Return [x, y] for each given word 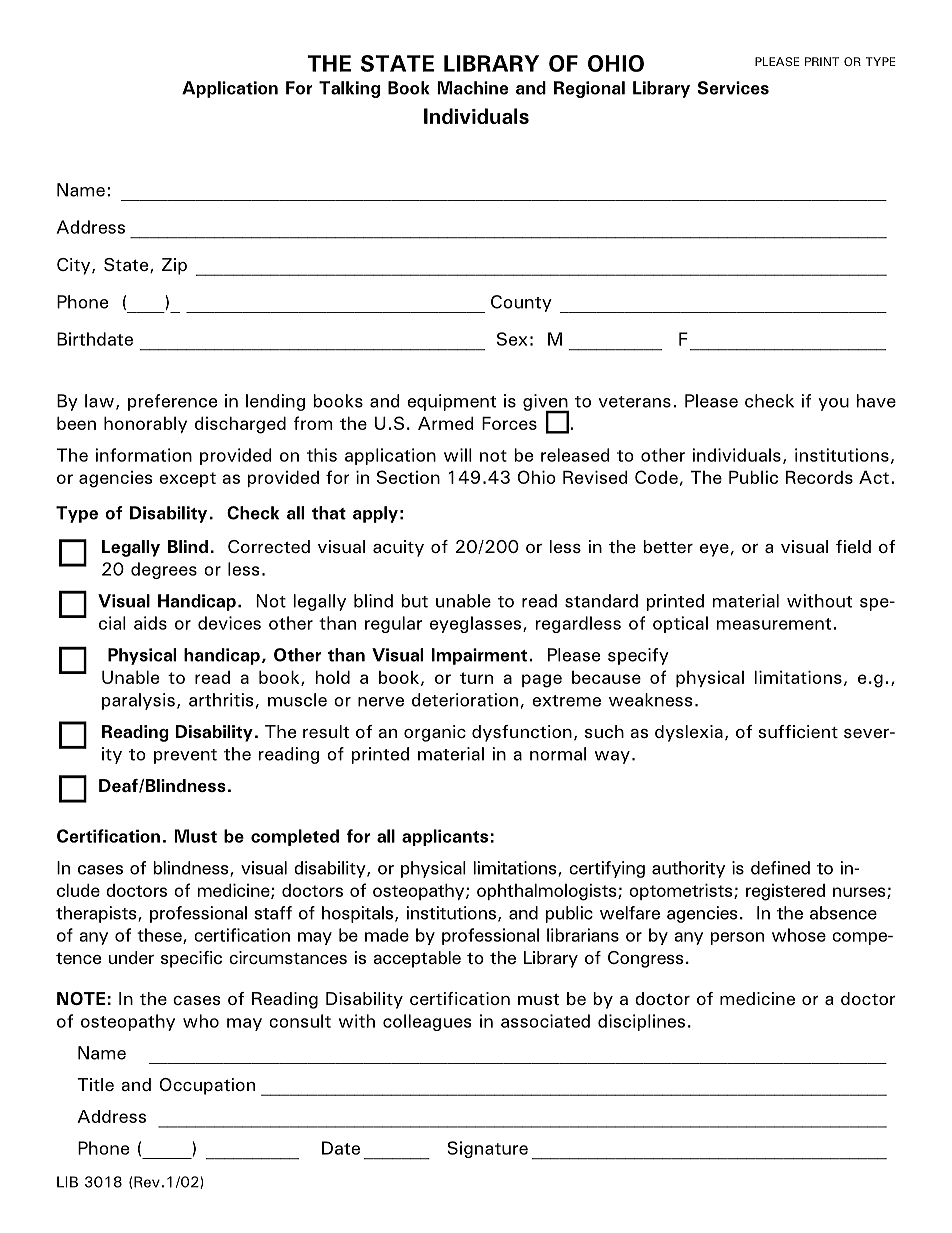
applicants [445, 837]
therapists [97, 914]
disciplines [641, 1022]
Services [733, 88]
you [833, 404]
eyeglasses [475, 624]
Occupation [207, 1086]
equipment [451, 402]
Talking [349, 89]
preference [172, 402]
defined [780, 868]
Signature [487, 1149]
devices [229, 623]
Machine [473, 88]
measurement [774, 624]
